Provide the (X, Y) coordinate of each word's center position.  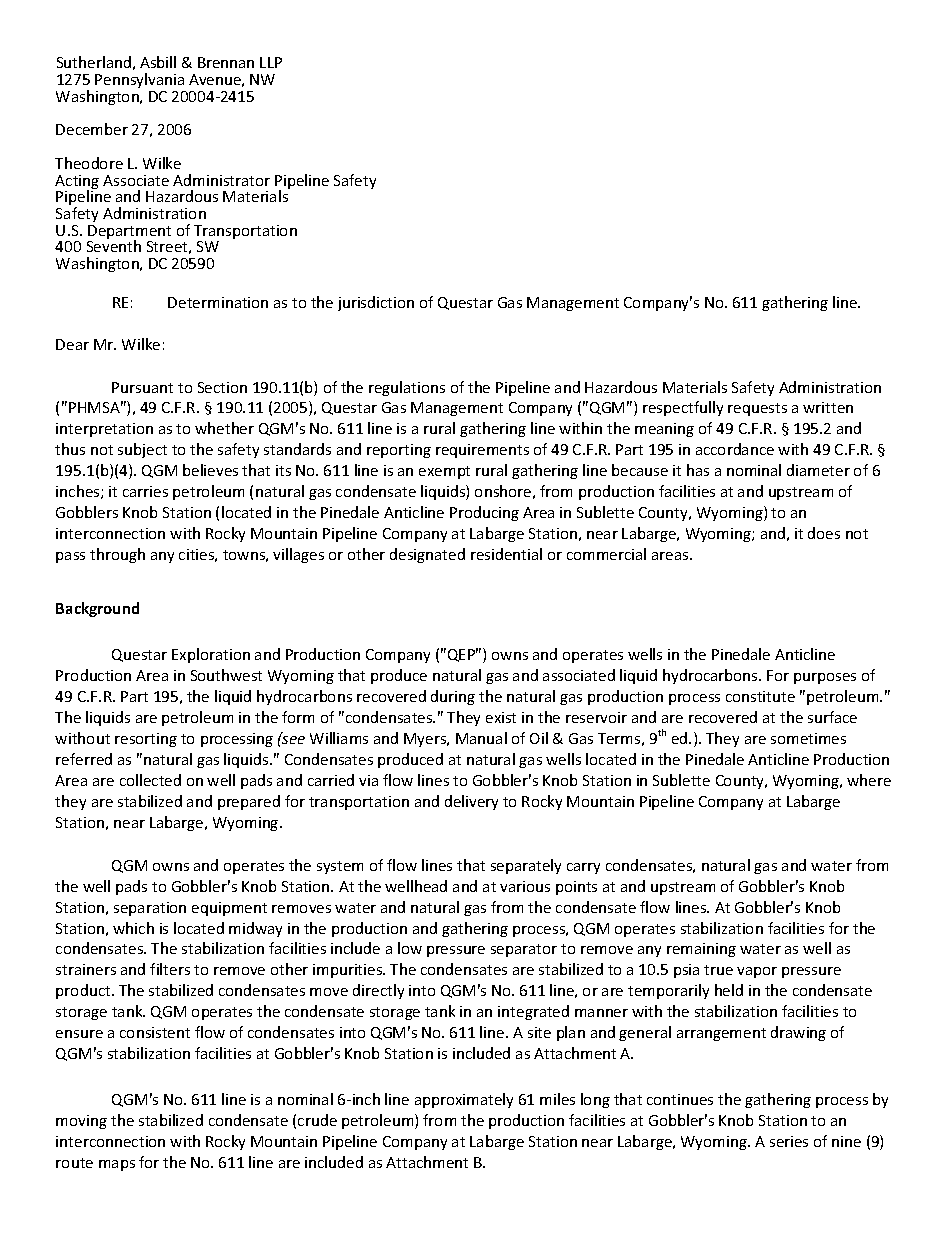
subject (142, 450)
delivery (471, 802)
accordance (735, 449)
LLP (271, 62)
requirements (482, 451)
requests (757, 409)
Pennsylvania (139, 80)
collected (150, 780)
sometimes (808, 738)
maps (117, 1165)
